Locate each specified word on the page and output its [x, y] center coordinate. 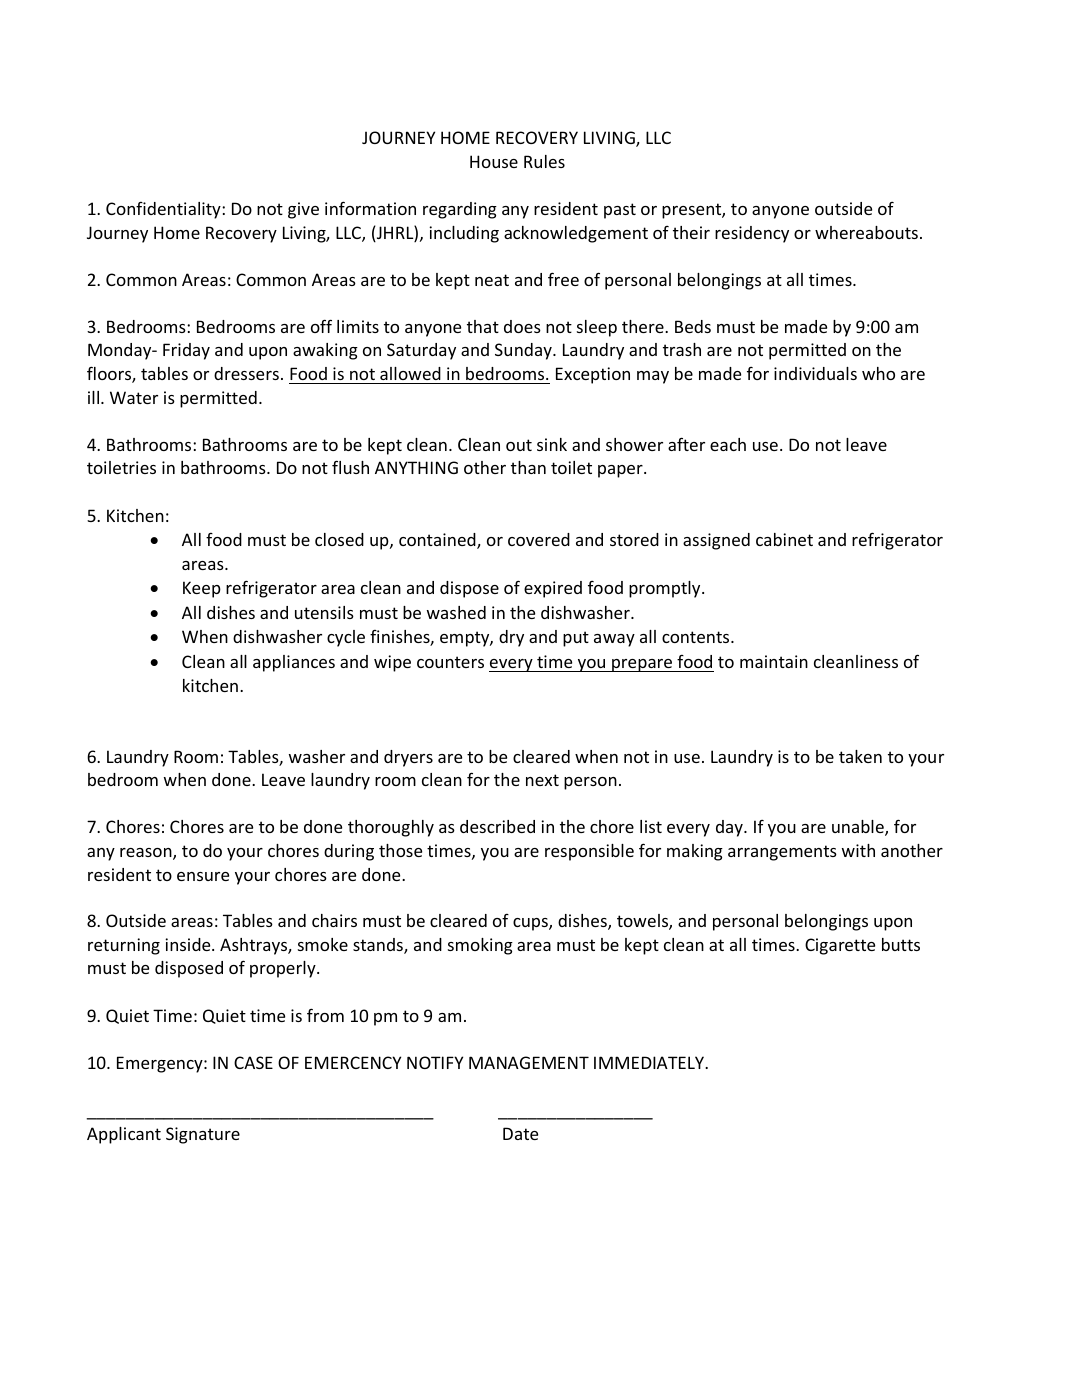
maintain [774, 661]
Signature [203, 1135]
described [497, 826]
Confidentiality [164, 210]
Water [134, 397]
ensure [203, 876]
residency [752, 234]
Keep [202, 589]
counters [450, 662]
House [494, 161]
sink [552, 444]
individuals [815, 373]
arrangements [782, 853]
